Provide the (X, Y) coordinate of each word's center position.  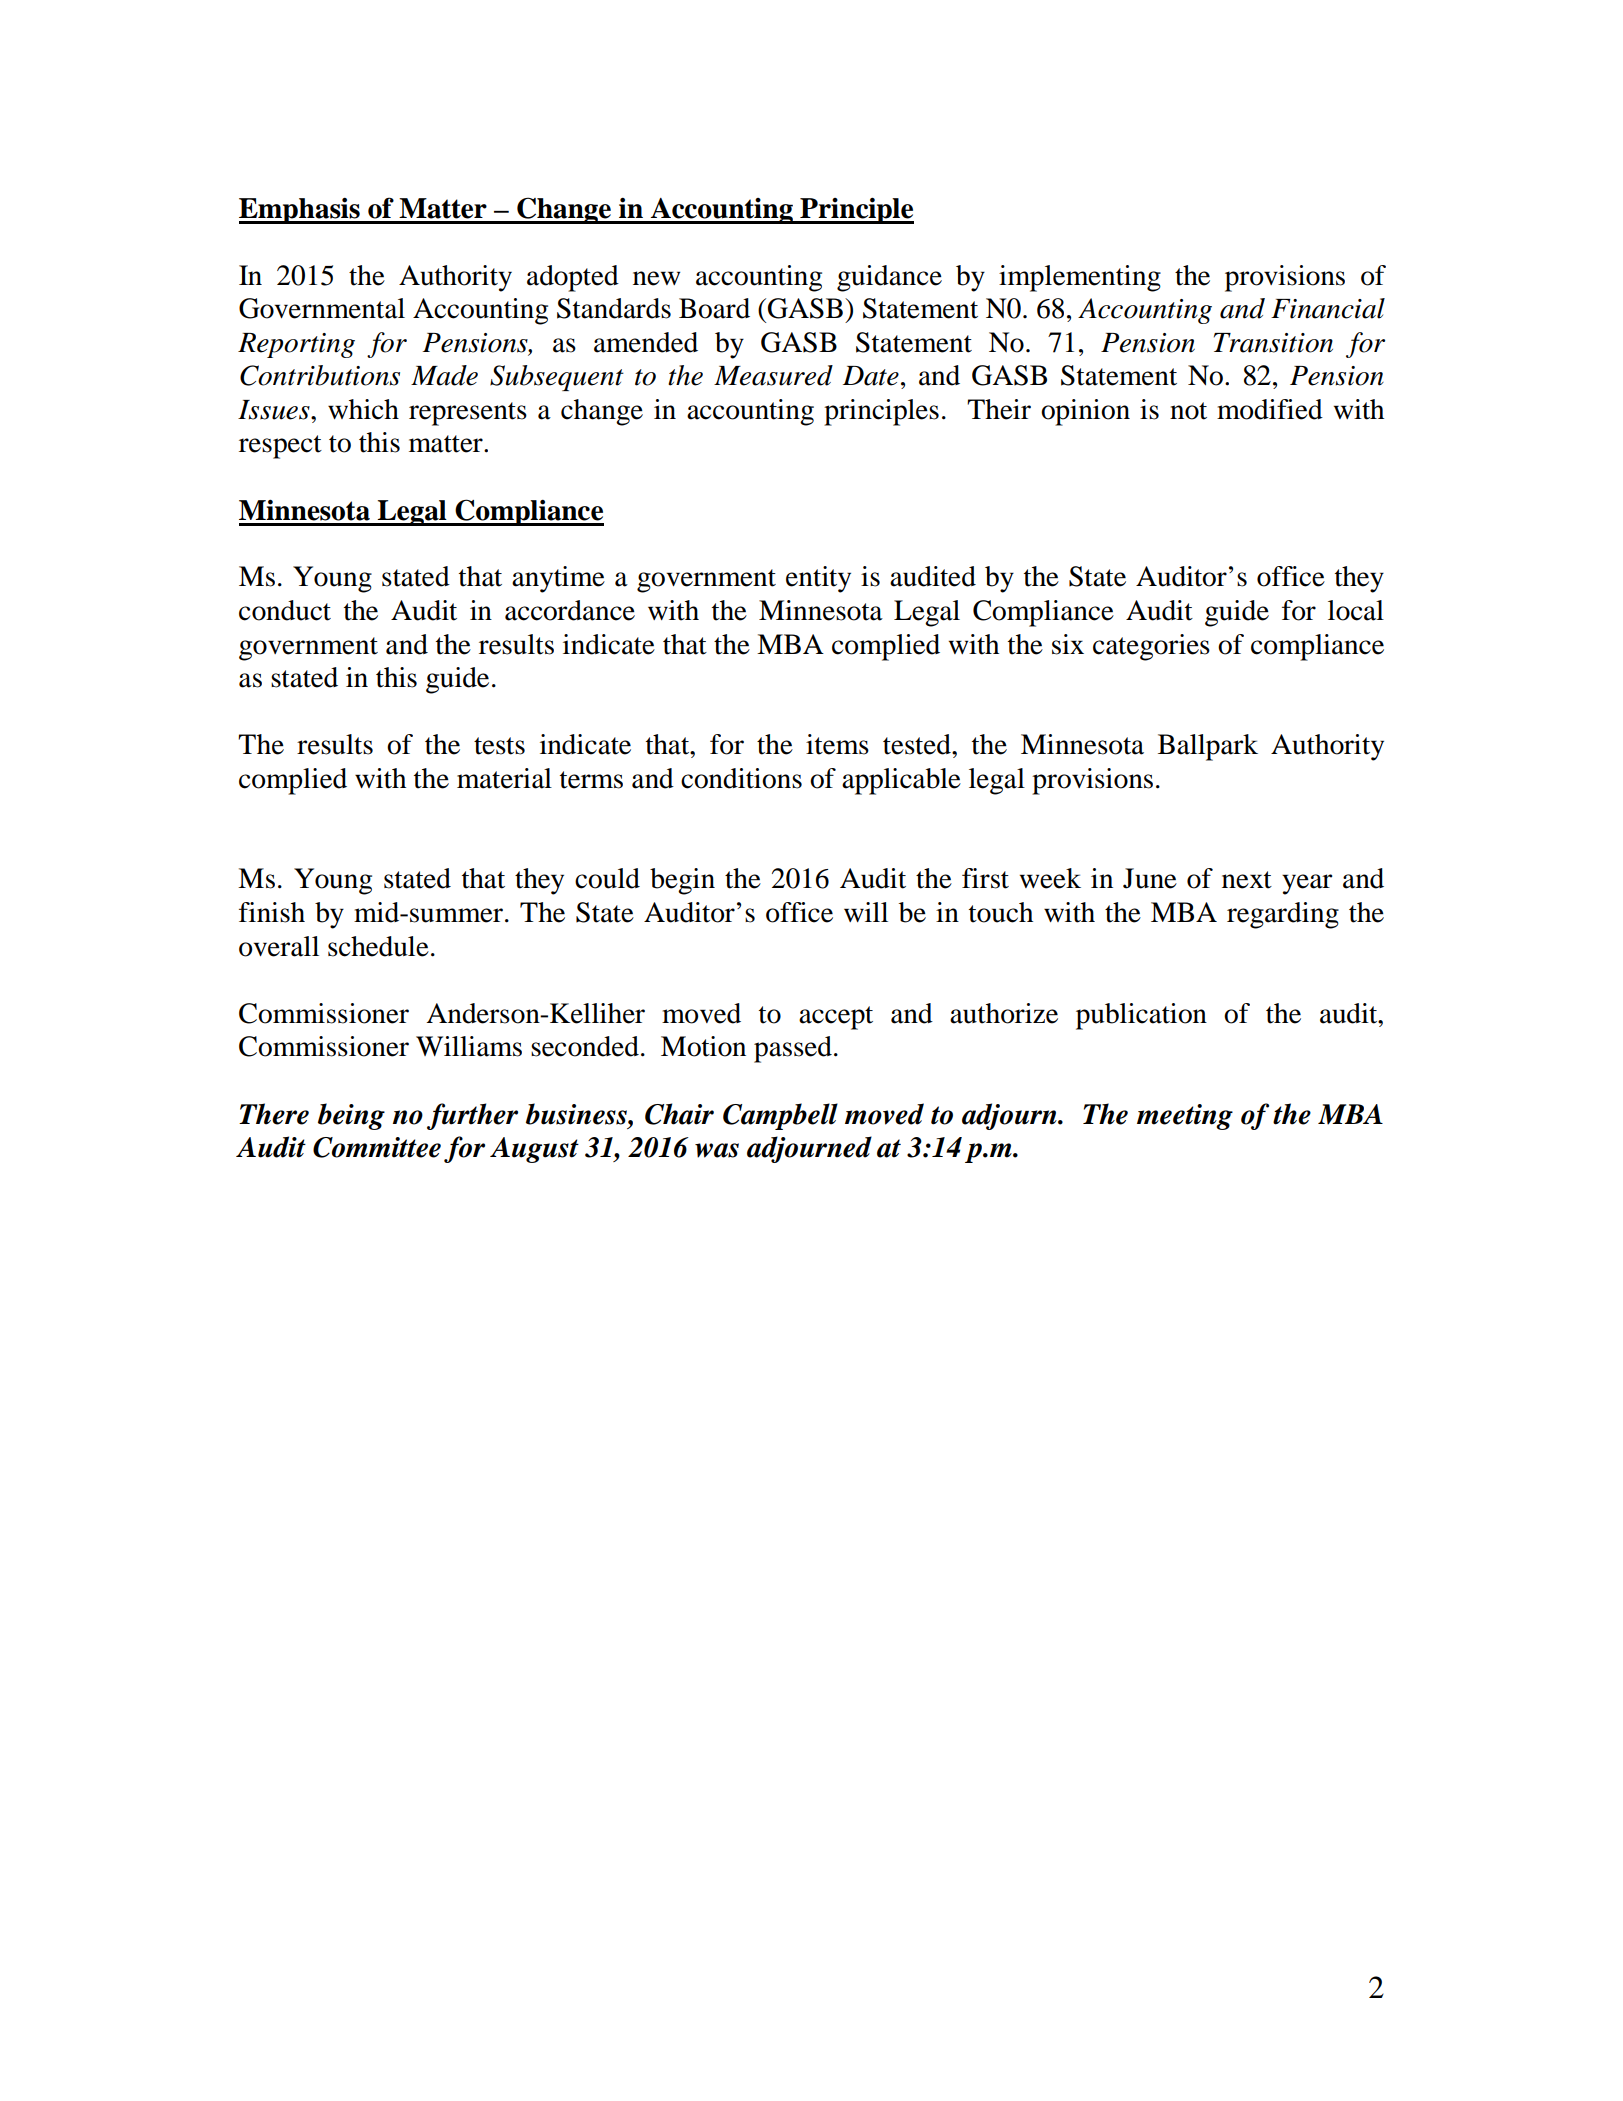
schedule (378, 946)
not (1188, 411)
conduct (285, 610)
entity (818, 579)
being (351, 1116)
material (504, 778)
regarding (1283, 915)
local (1356, 610)
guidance (889, 278)
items (837, 744)
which (363, 409)
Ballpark (1208, 747)
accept (836, 1018)
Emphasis (300, 211)
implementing (1080, 278)
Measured (773, 375)
